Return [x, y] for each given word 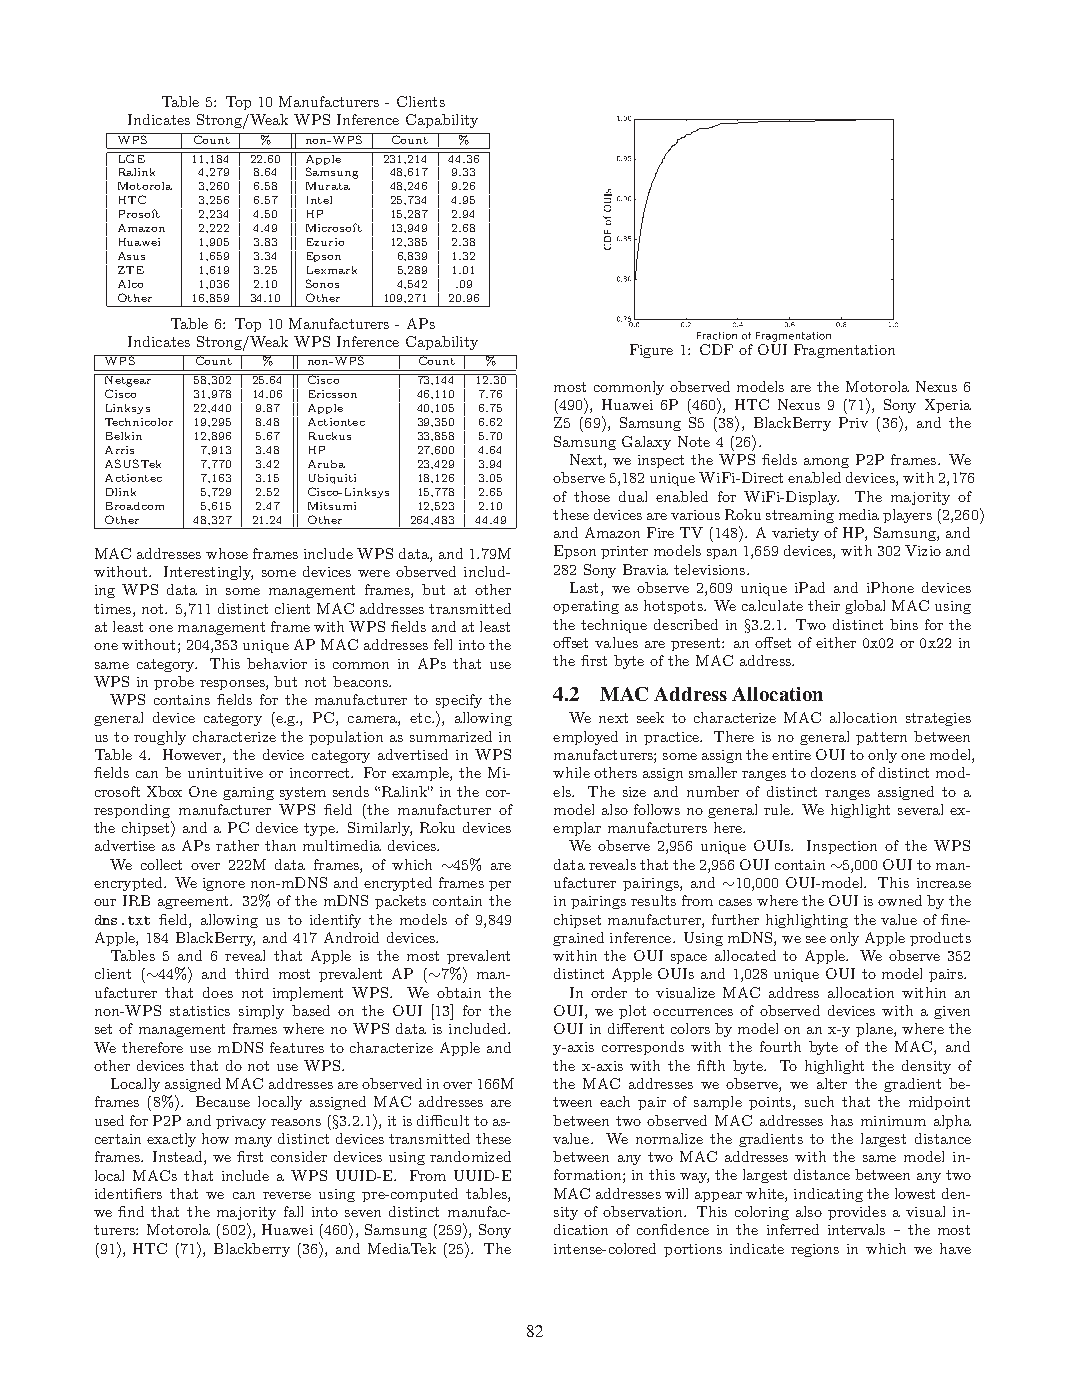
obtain [459, 992]
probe [174, 683]
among [826, 463]
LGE [131, 157]
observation [644, 1211]
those [592, 496]
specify [459, 701]
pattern [881, 738]
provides [857, 1213]
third [252, 973]
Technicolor [139, 422]
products [940, 939]
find [131, 1211]
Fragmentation [844, 351]
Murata [328, 186]
